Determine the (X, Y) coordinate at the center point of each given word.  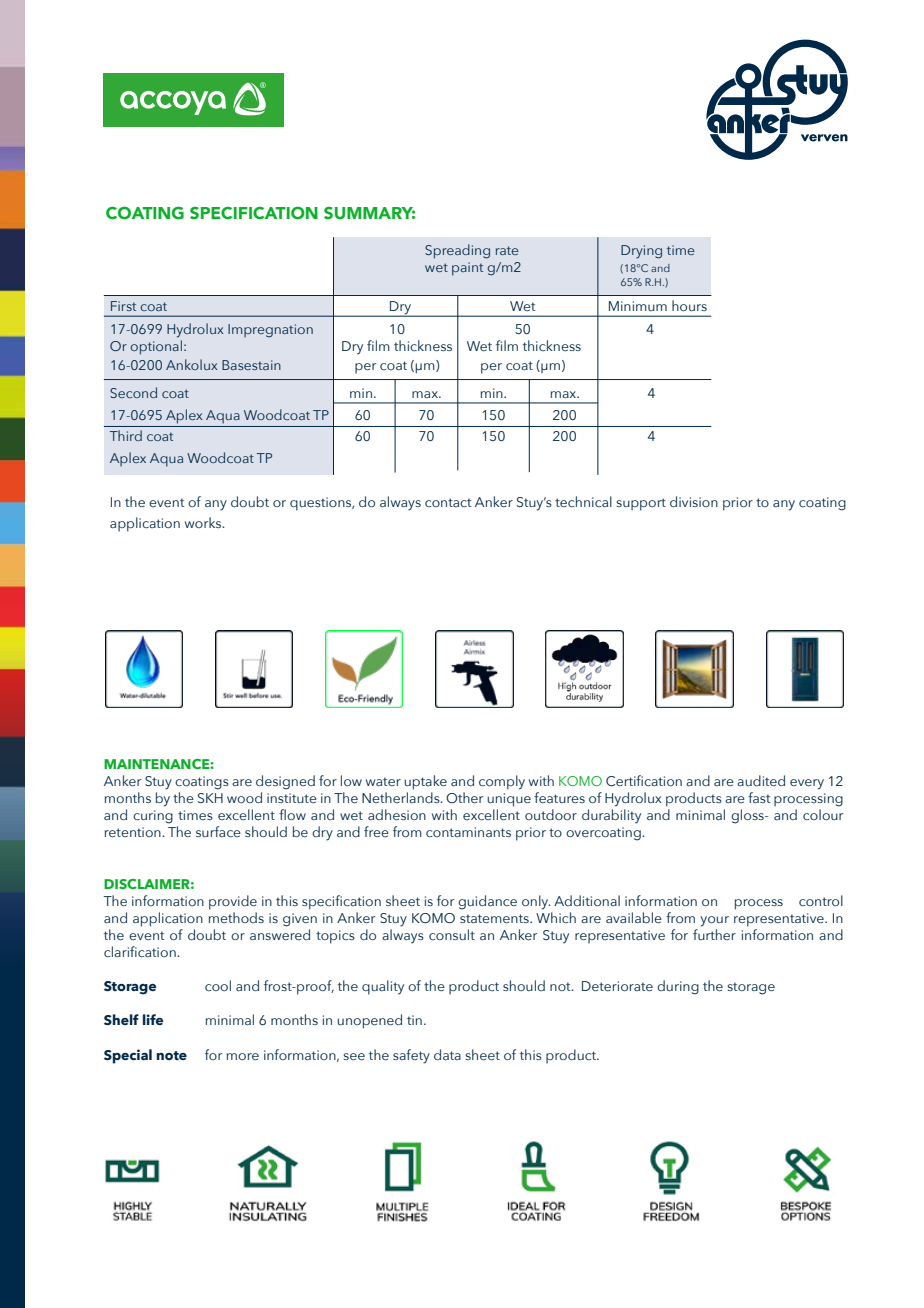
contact (448, 502)
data (447, 1054)
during (678, 987)
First (123, 306)
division (694, 501)
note (171, 1055)
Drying (641, 252)
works (204, 522)
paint (467, 269)
